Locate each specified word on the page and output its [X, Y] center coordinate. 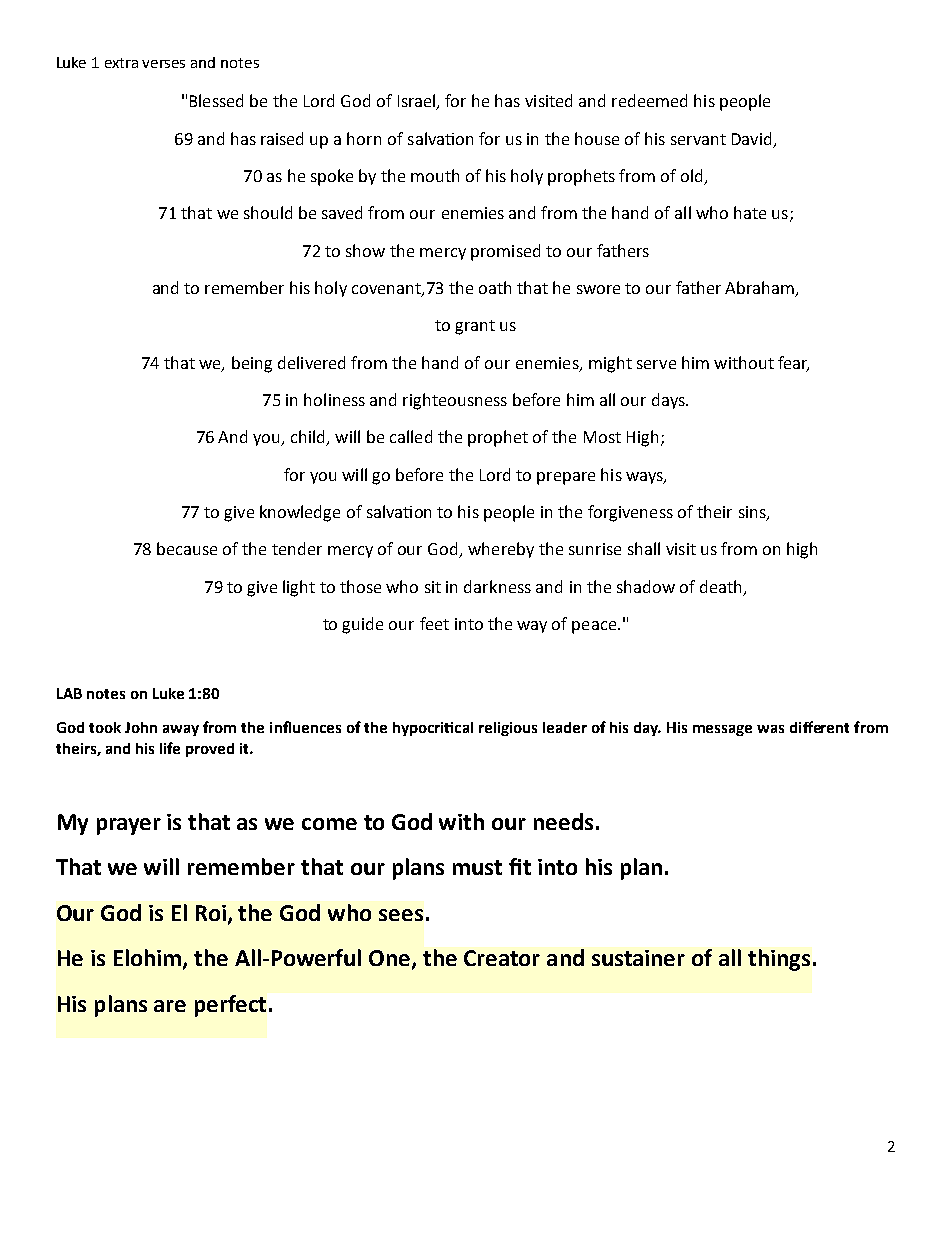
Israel [418, 102]
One [391, 959]
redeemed [649, 100]
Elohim [149, 959]
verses [163, 64]
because [187, 548]
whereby [501, 550]
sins [753, 513]
